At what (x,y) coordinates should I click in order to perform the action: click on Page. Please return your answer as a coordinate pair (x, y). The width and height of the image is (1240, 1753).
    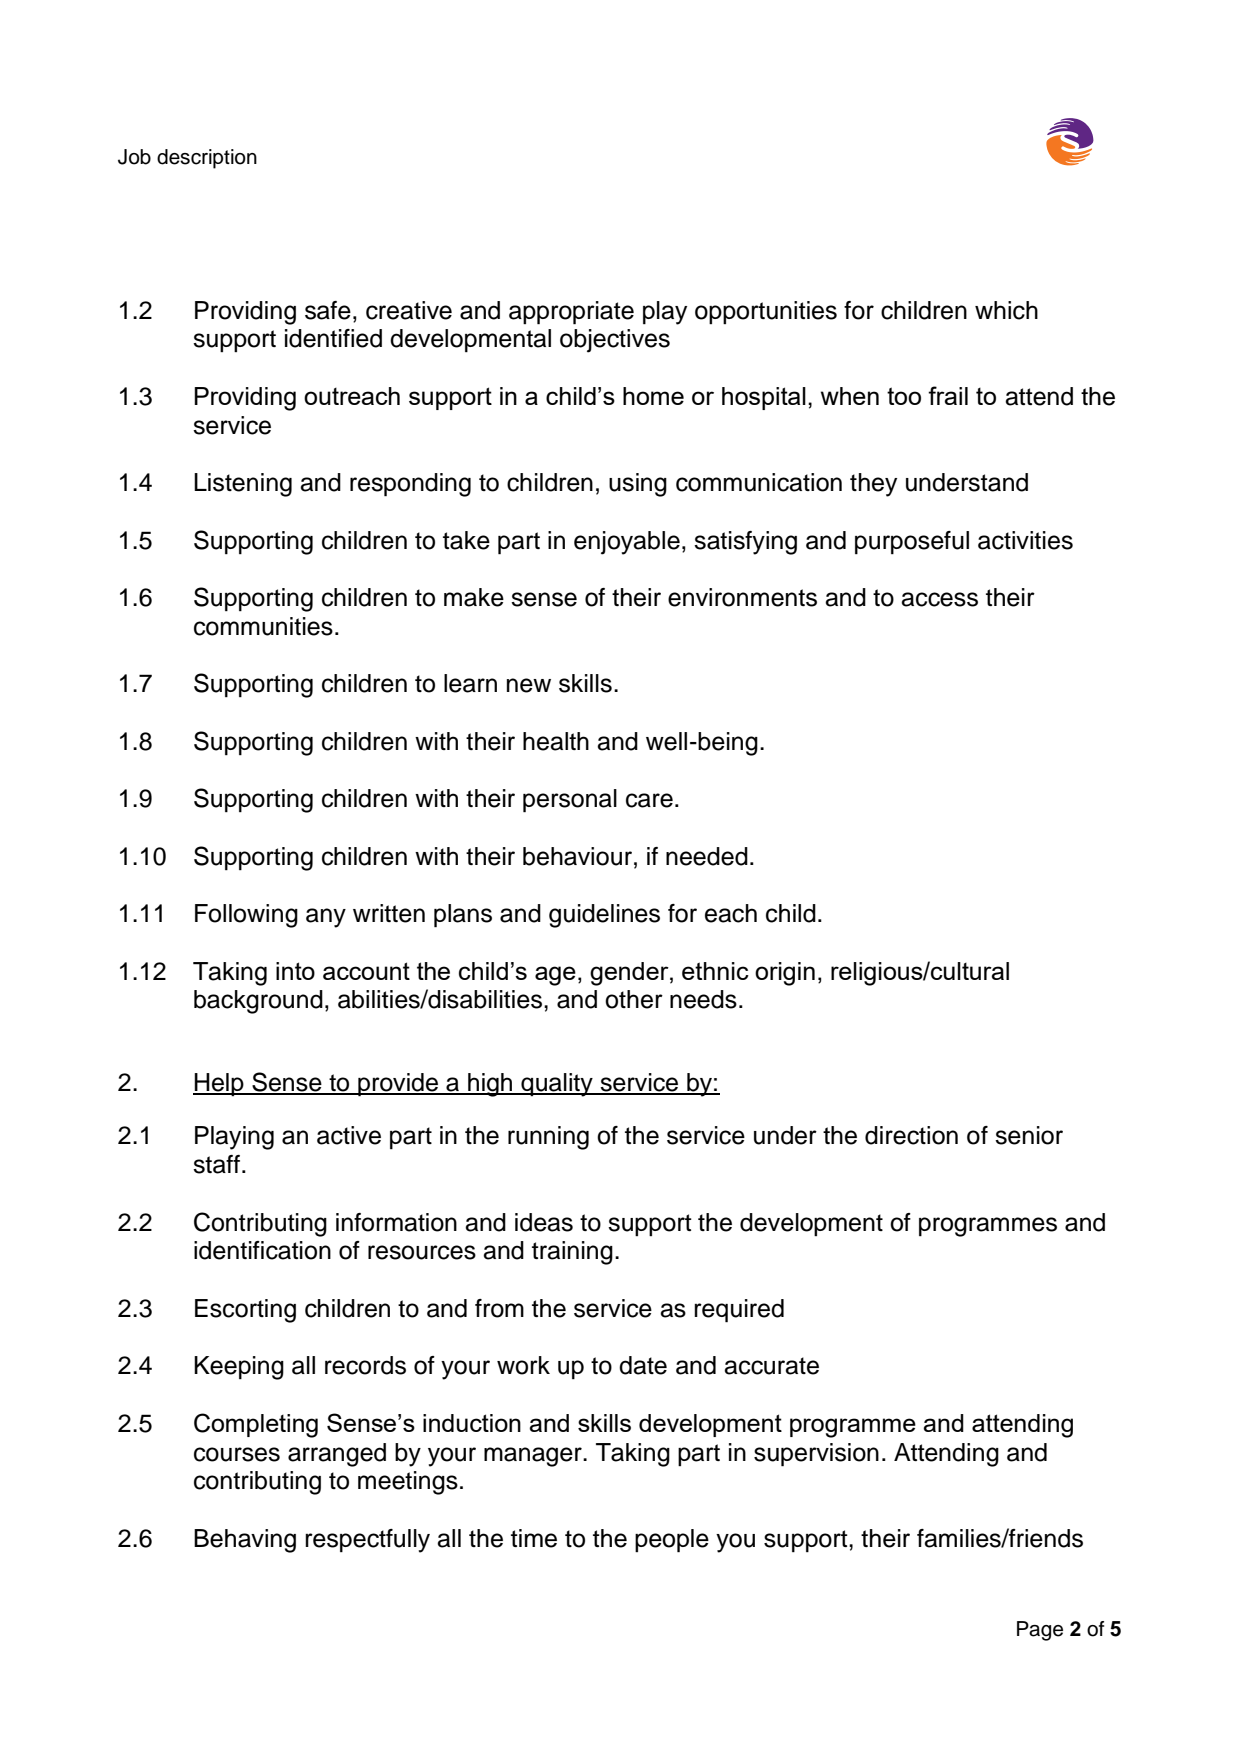
    Looking at the image, I should click on (1040, 1631).
